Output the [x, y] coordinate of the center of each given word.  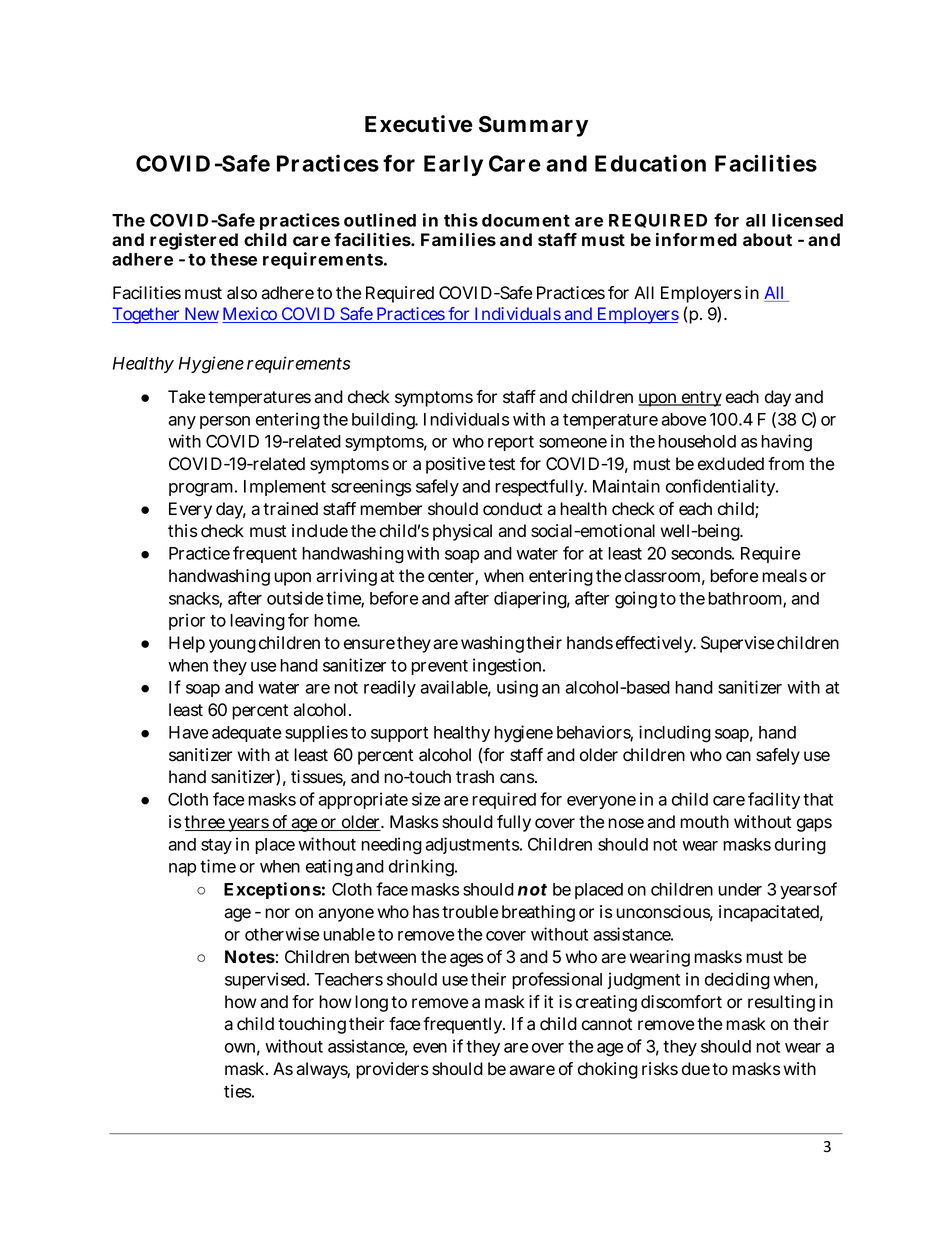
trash [475, 777]
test [501, 464]
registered [194, 241]
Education [650, 163]
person [225, 422]
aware [532, 1070]
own [242, 1049]
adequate [247, 734]
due [696, 1069]
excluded [731, 464]
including [675, 734]
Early [453, 165]
